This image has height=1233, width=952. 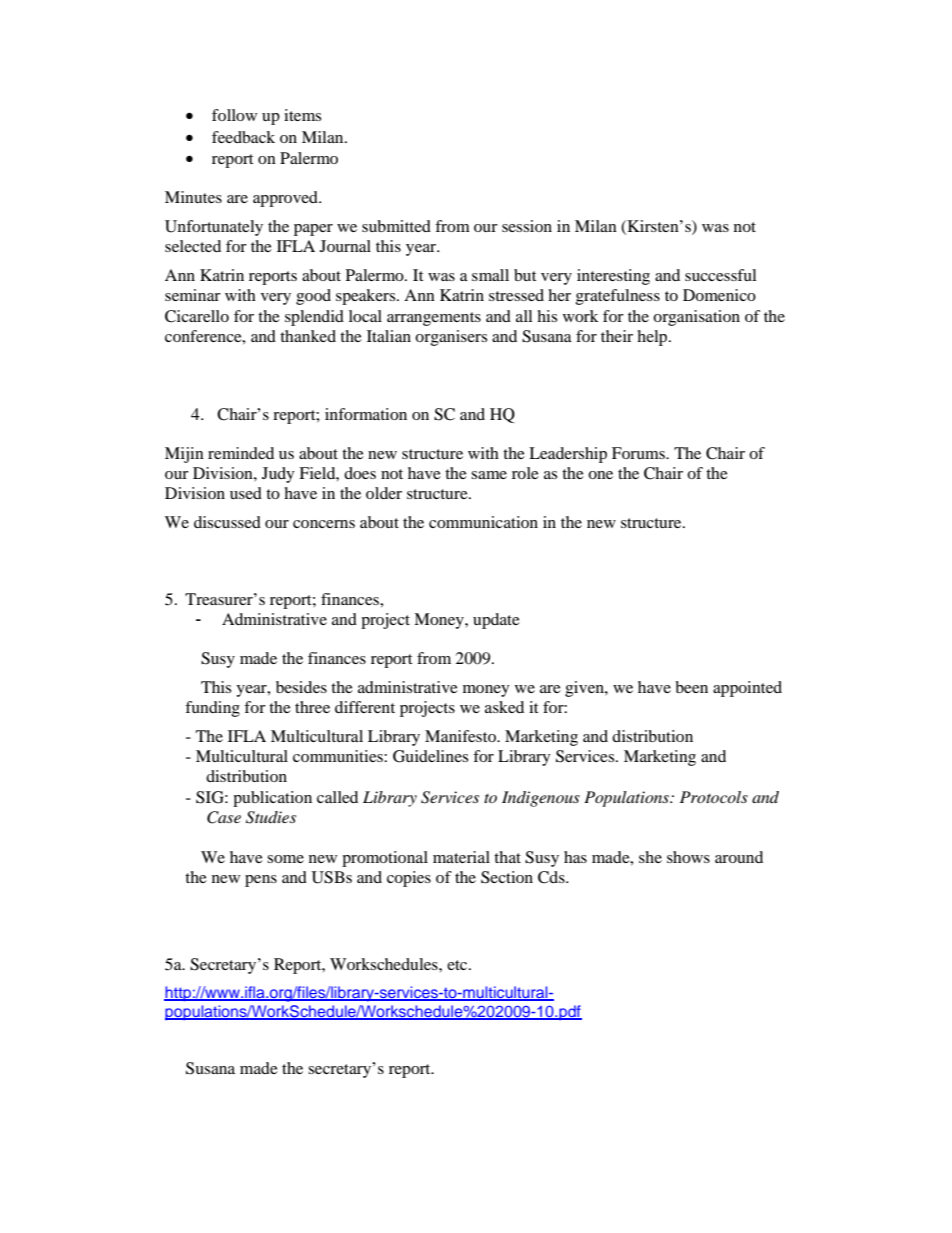 I want to click on session, so click(x=527, y=226).
